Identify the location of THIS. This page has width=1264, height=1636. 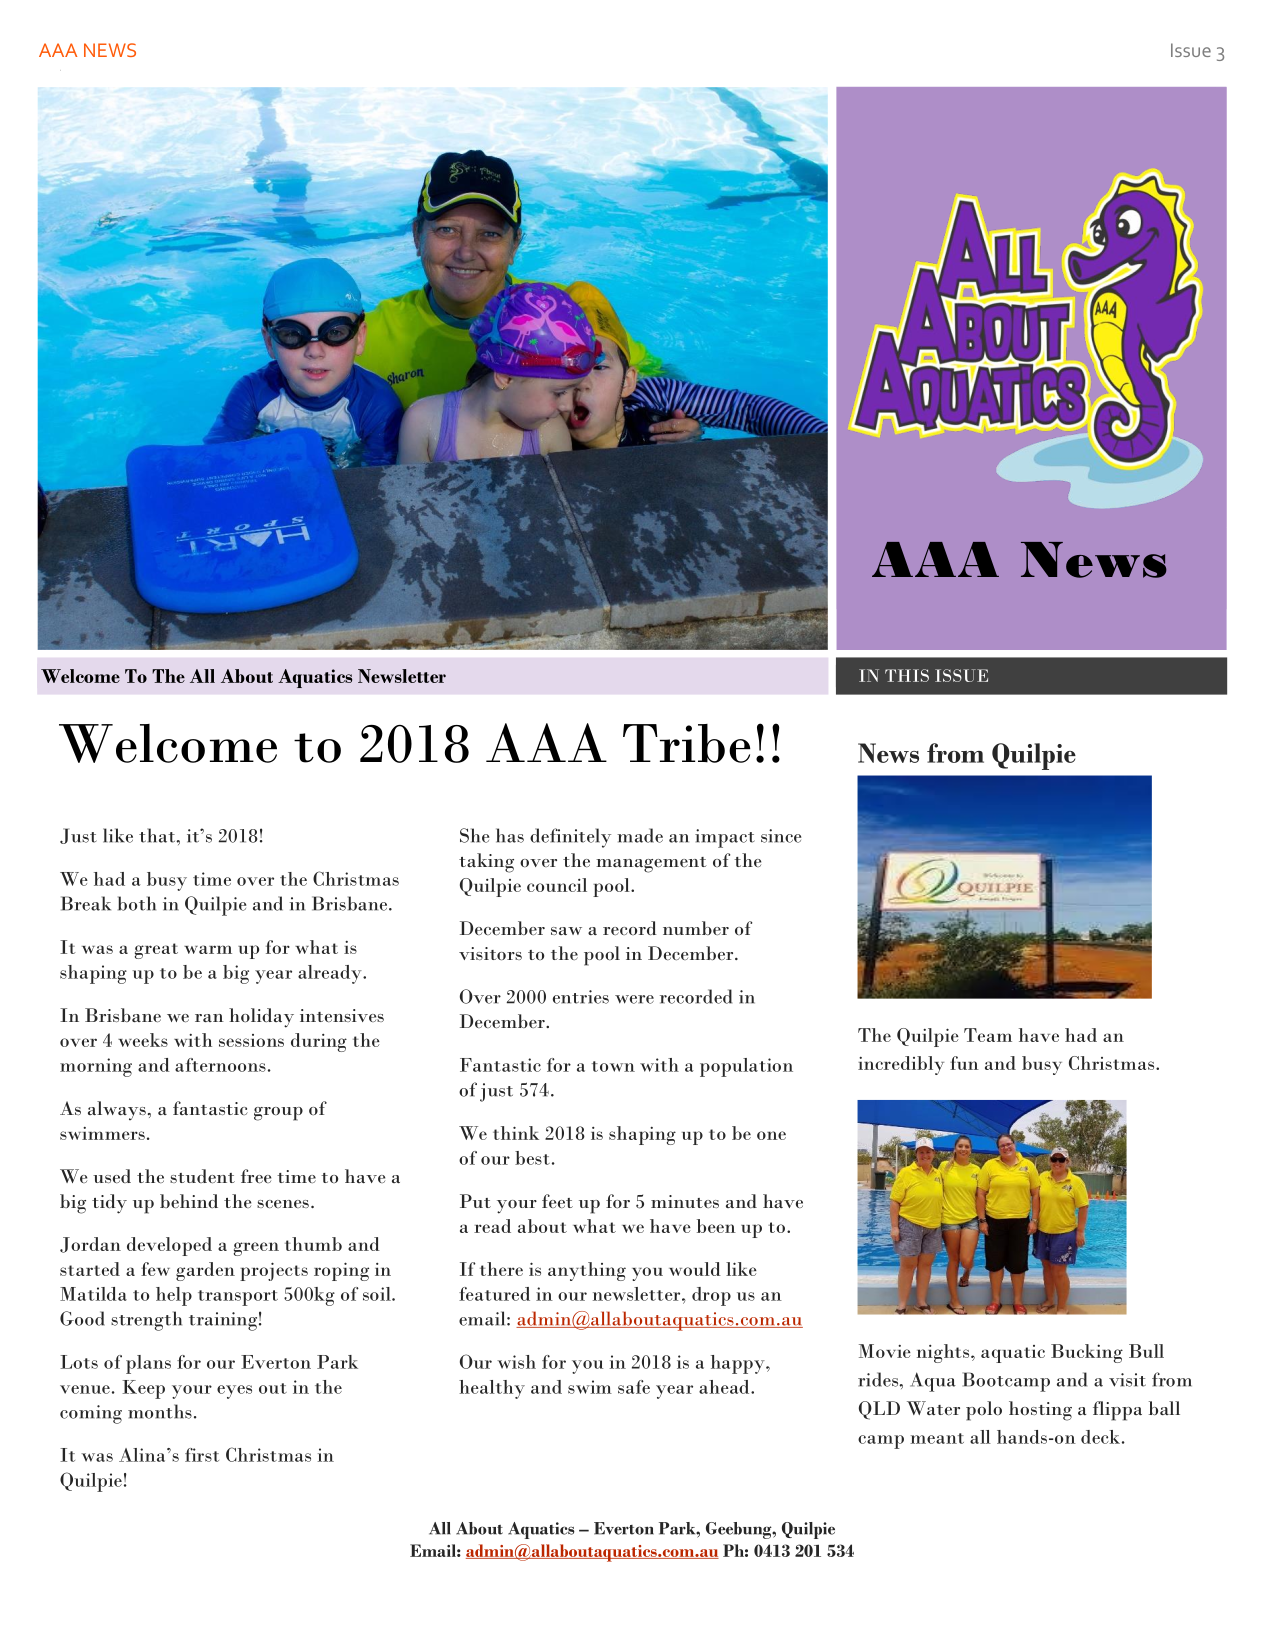
(907, 675).
